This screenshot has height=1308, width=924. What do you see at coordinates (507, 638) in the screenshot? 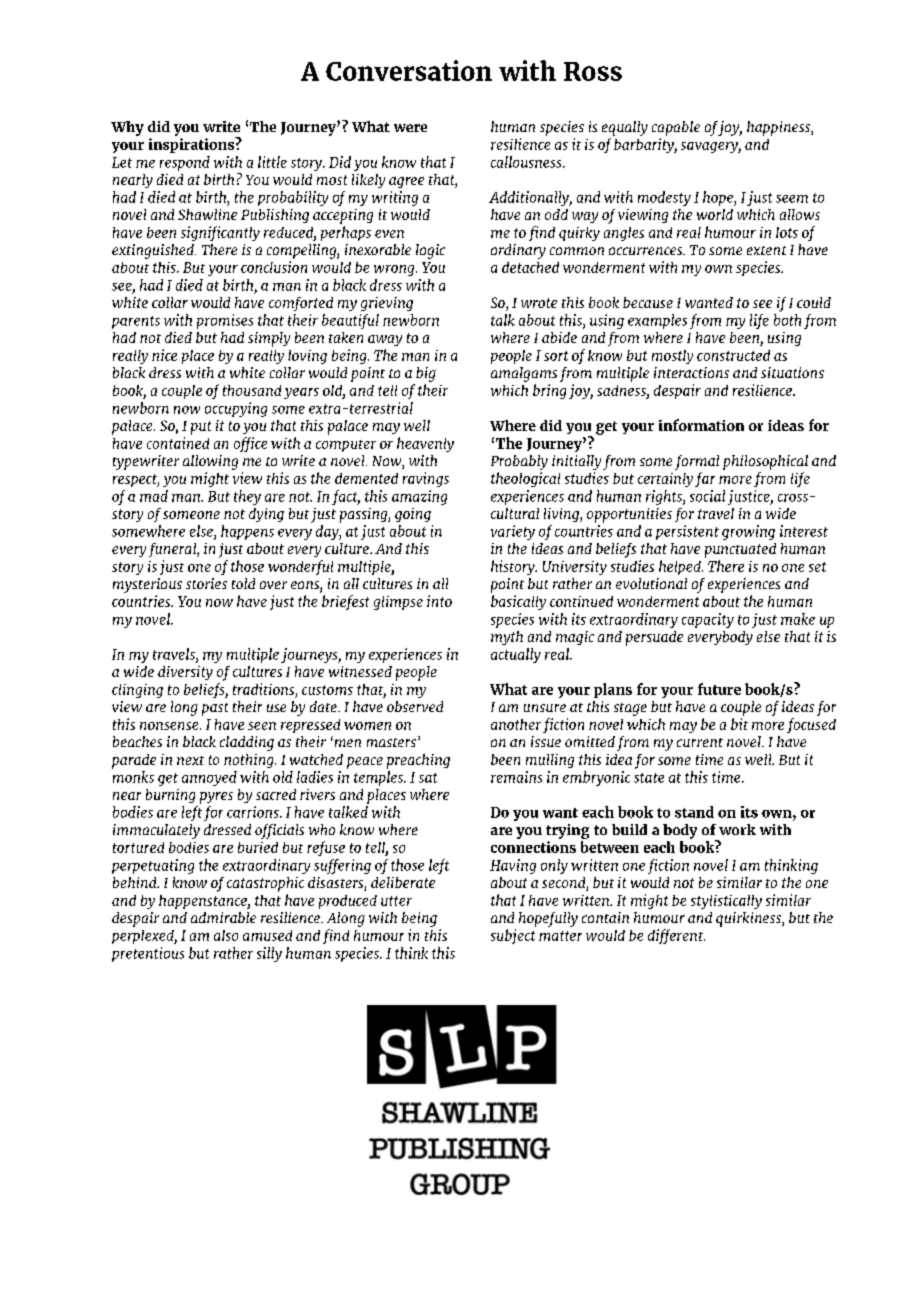
I see `myth` at bounding box center [507, 638].
